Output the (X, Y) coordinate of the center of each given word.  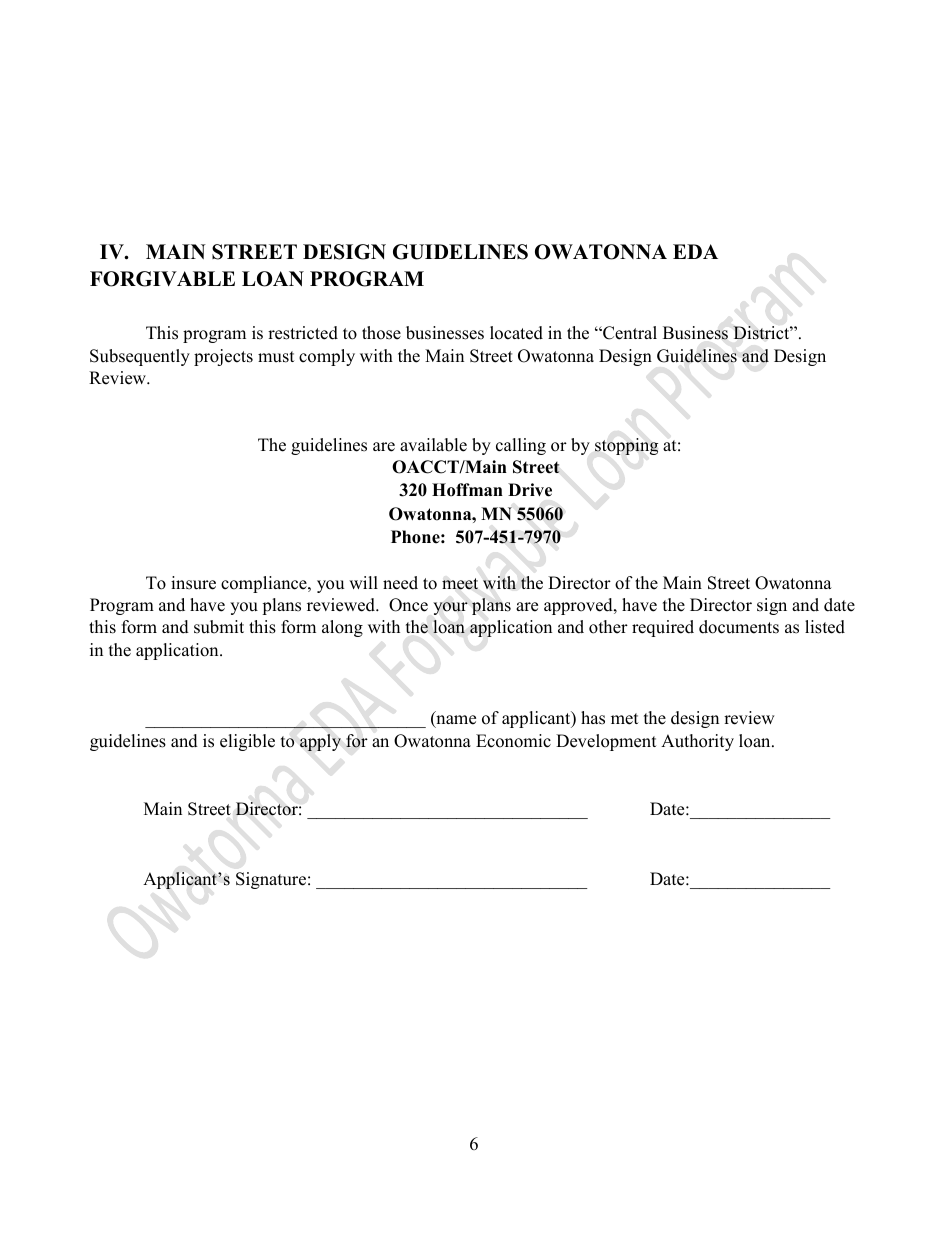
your (450, 608)
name (455, 721)
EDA (695, 251)
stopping (626, 446)
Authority (697, 742)
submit (219, 627)
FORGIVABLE (162, 279)
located (516, 333)
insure (193, 583)
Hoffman (467, 490)
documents (739, 627)
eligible (247, 742)
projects (223, 357)
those (381, 333)
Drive (530, 490)
